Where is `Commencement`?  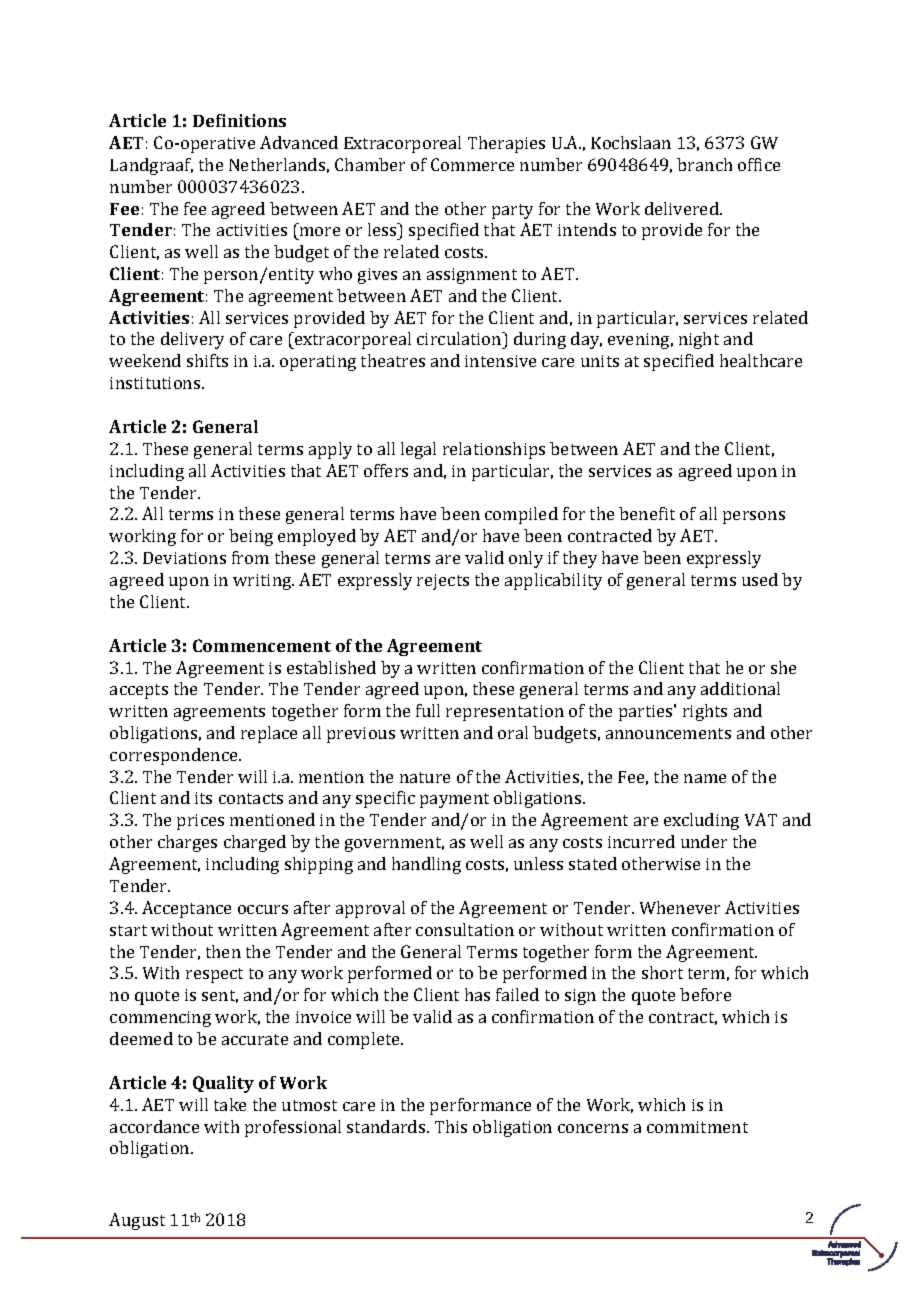
Commencement is located at coordinates (262, 645).
